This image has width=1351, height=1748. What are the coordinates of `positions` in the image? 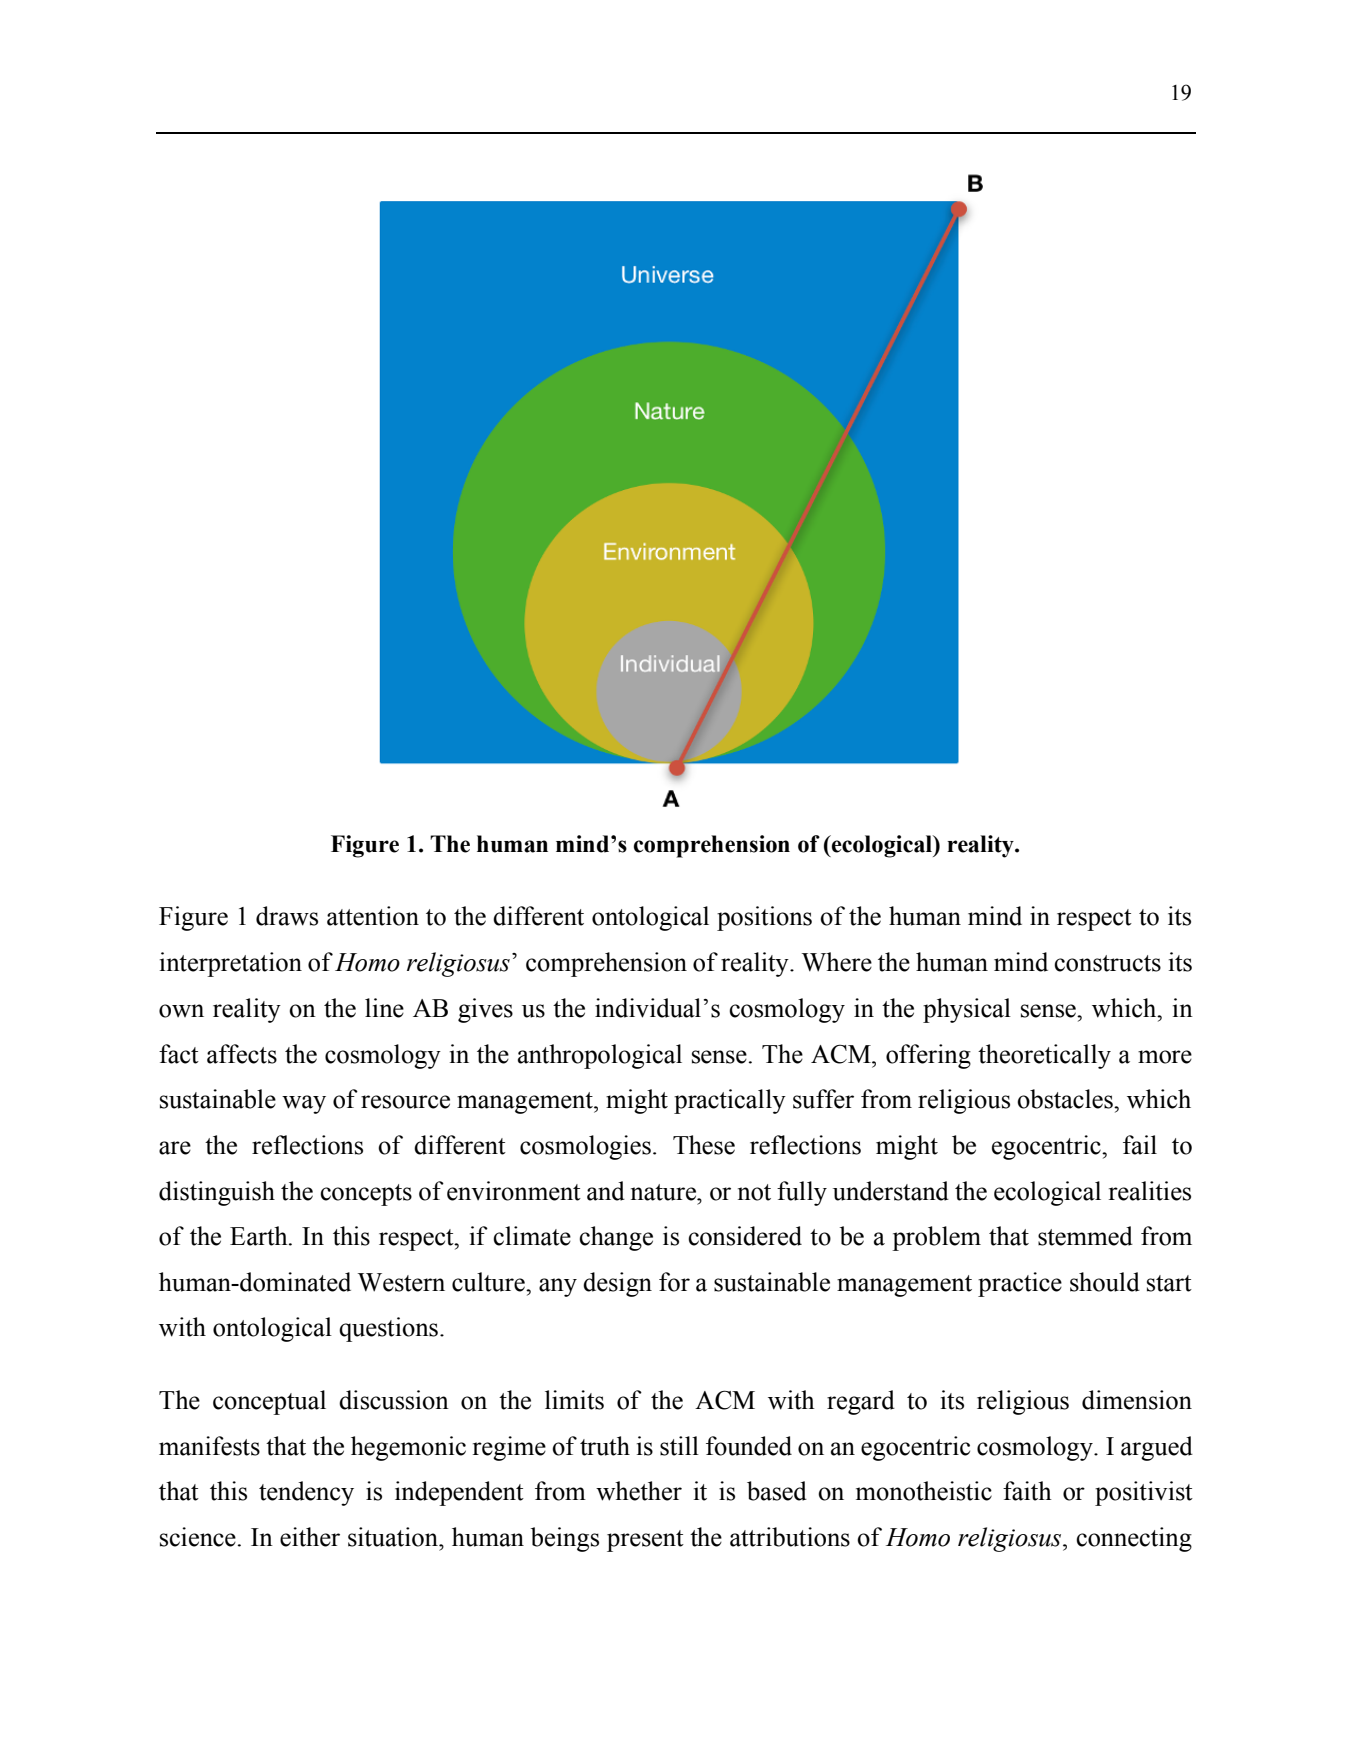 It's located at (764, 918).
